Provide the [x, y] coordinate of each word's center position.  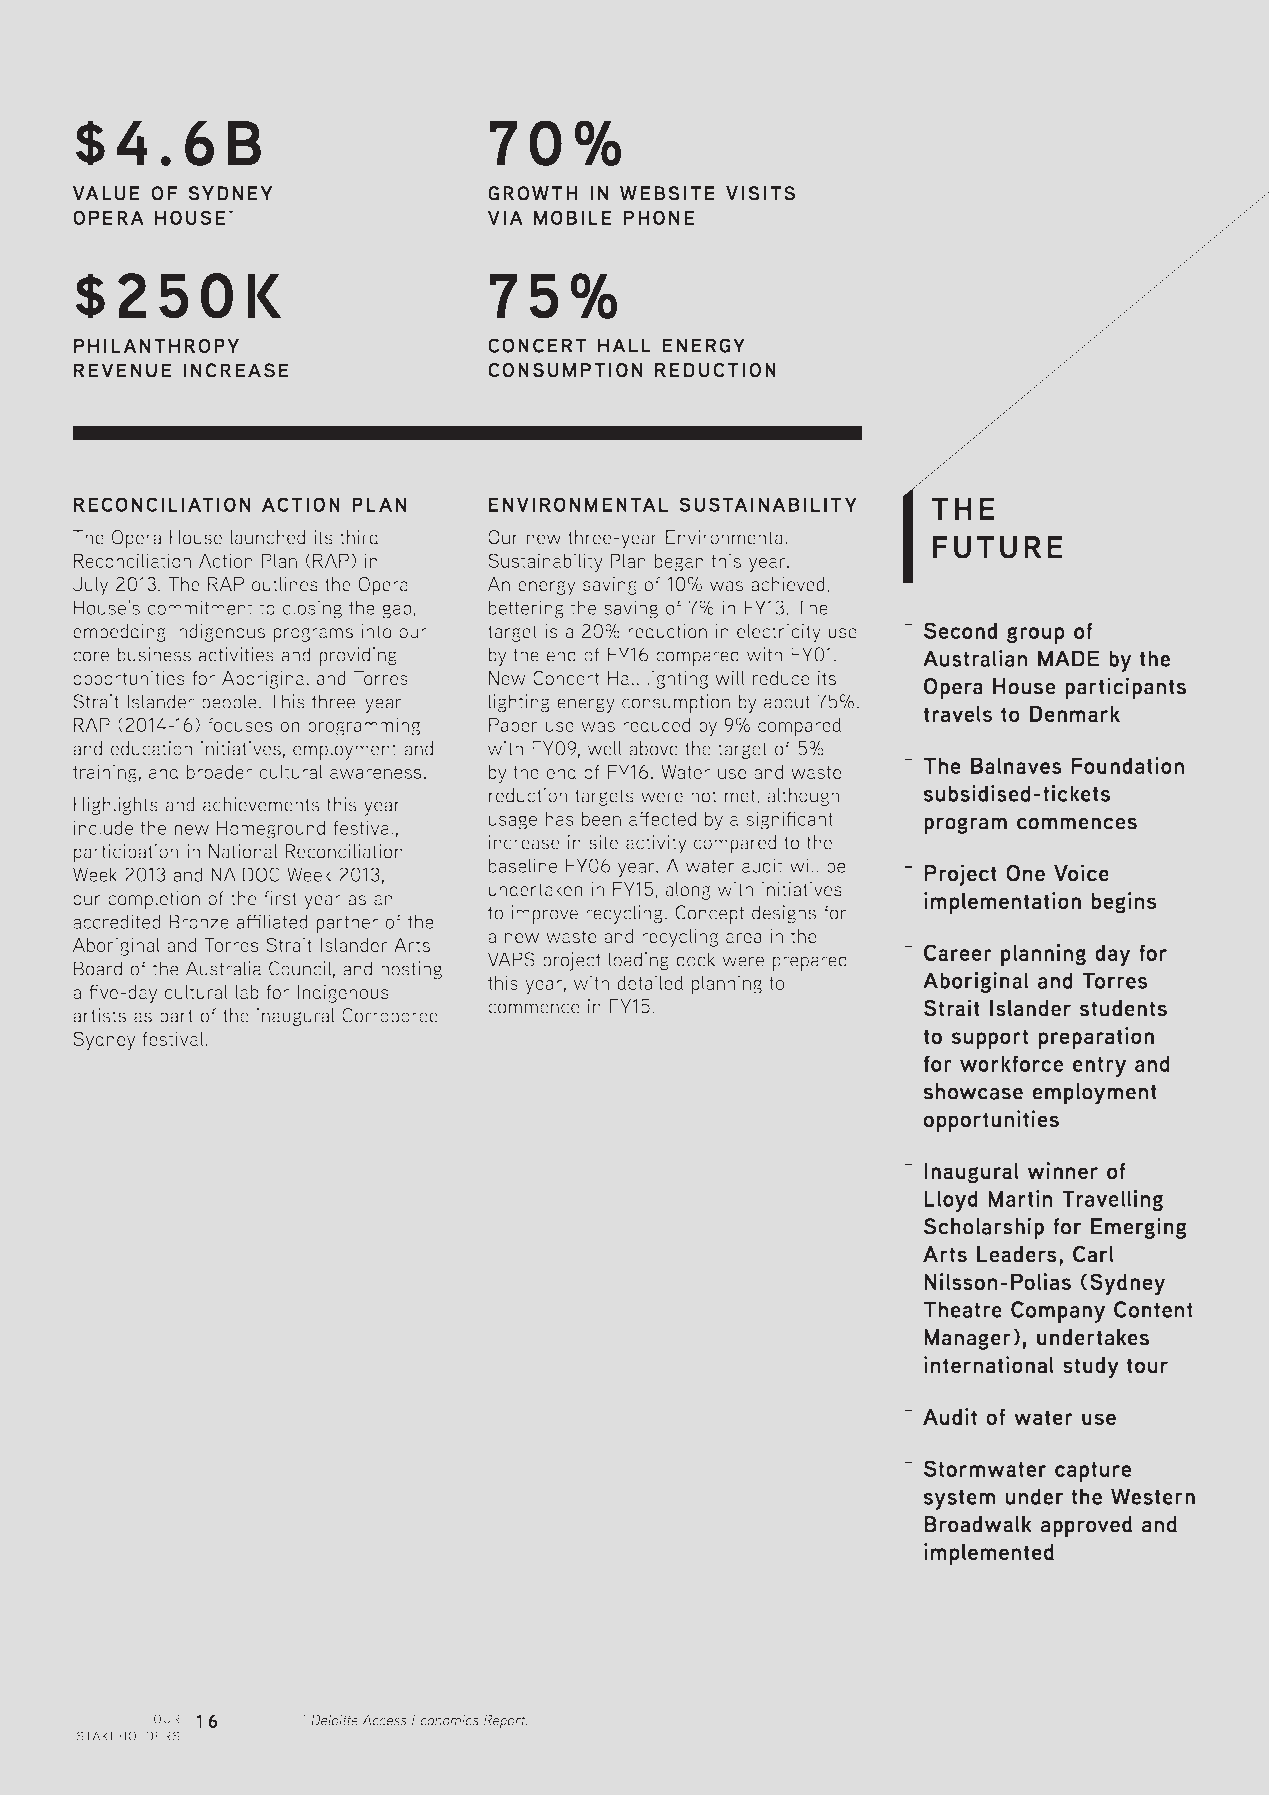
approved [1086, 1527]
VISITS [760, 193]
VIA [505, 217]
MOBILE [573, 217]
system [959, 1500]
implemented [989, 1554]
